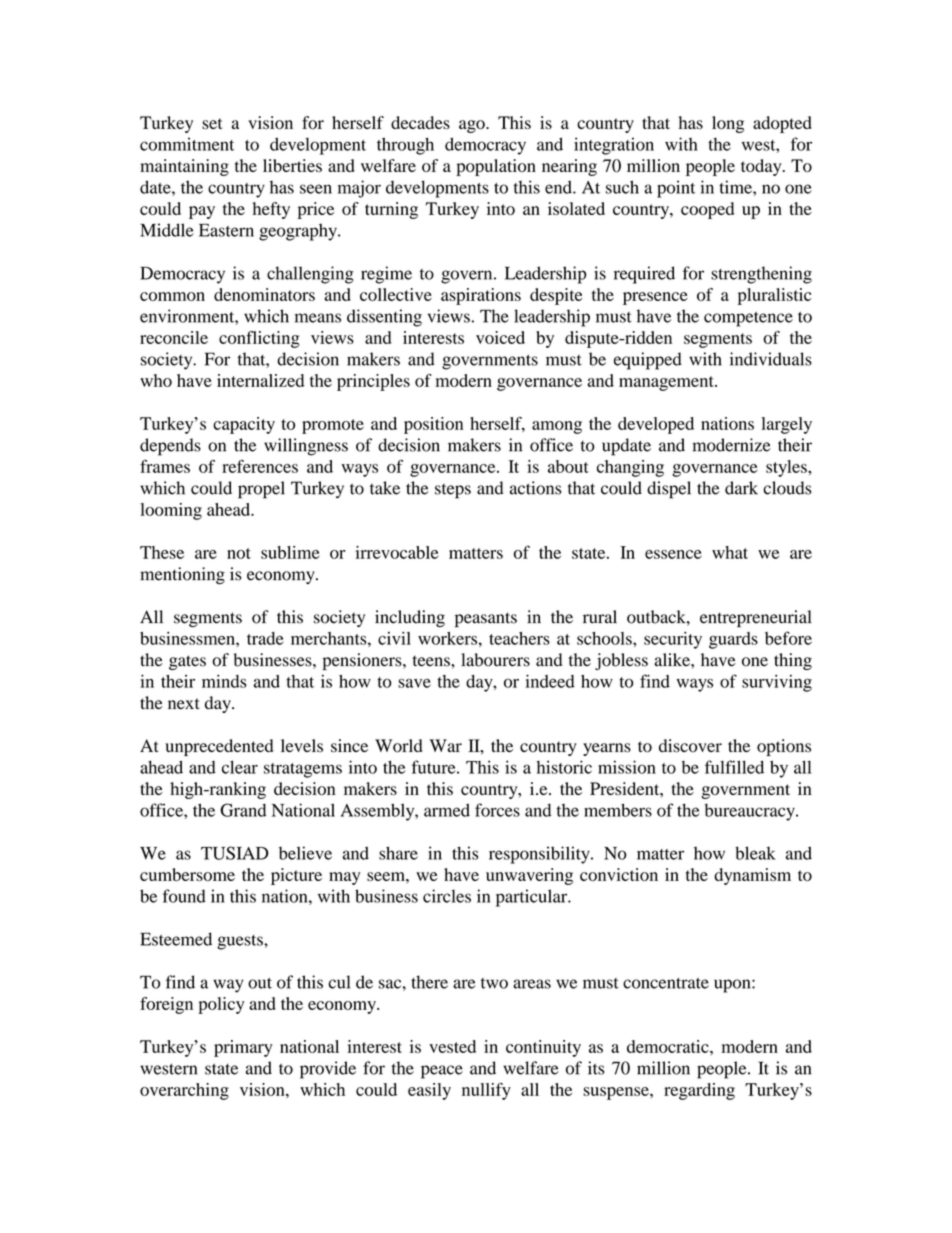 The width and height of the screenshot is (952, 1233). I want to click on population, so click(496, 167).
